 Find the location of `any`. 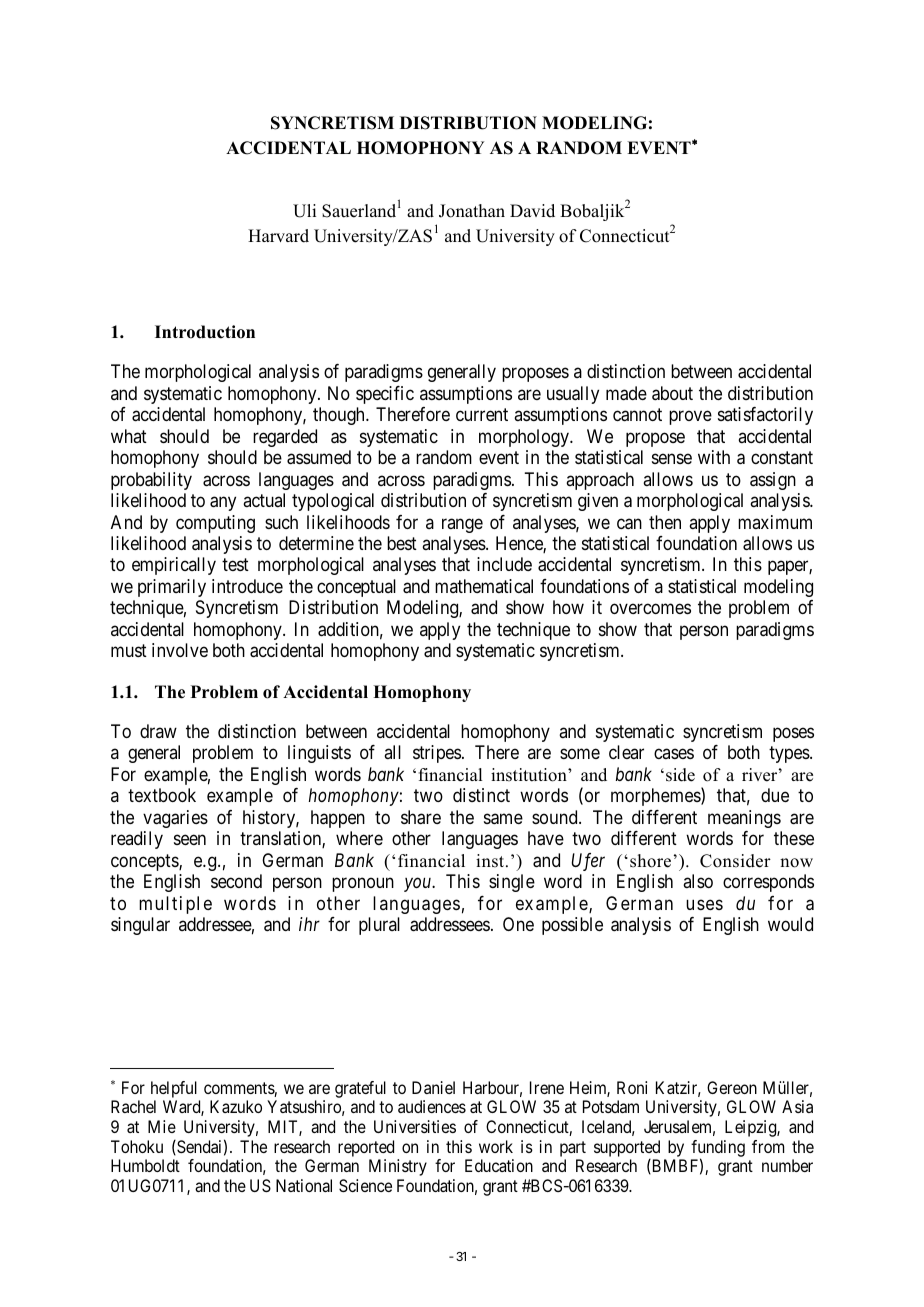

any is located at coordinates (223, 503).
